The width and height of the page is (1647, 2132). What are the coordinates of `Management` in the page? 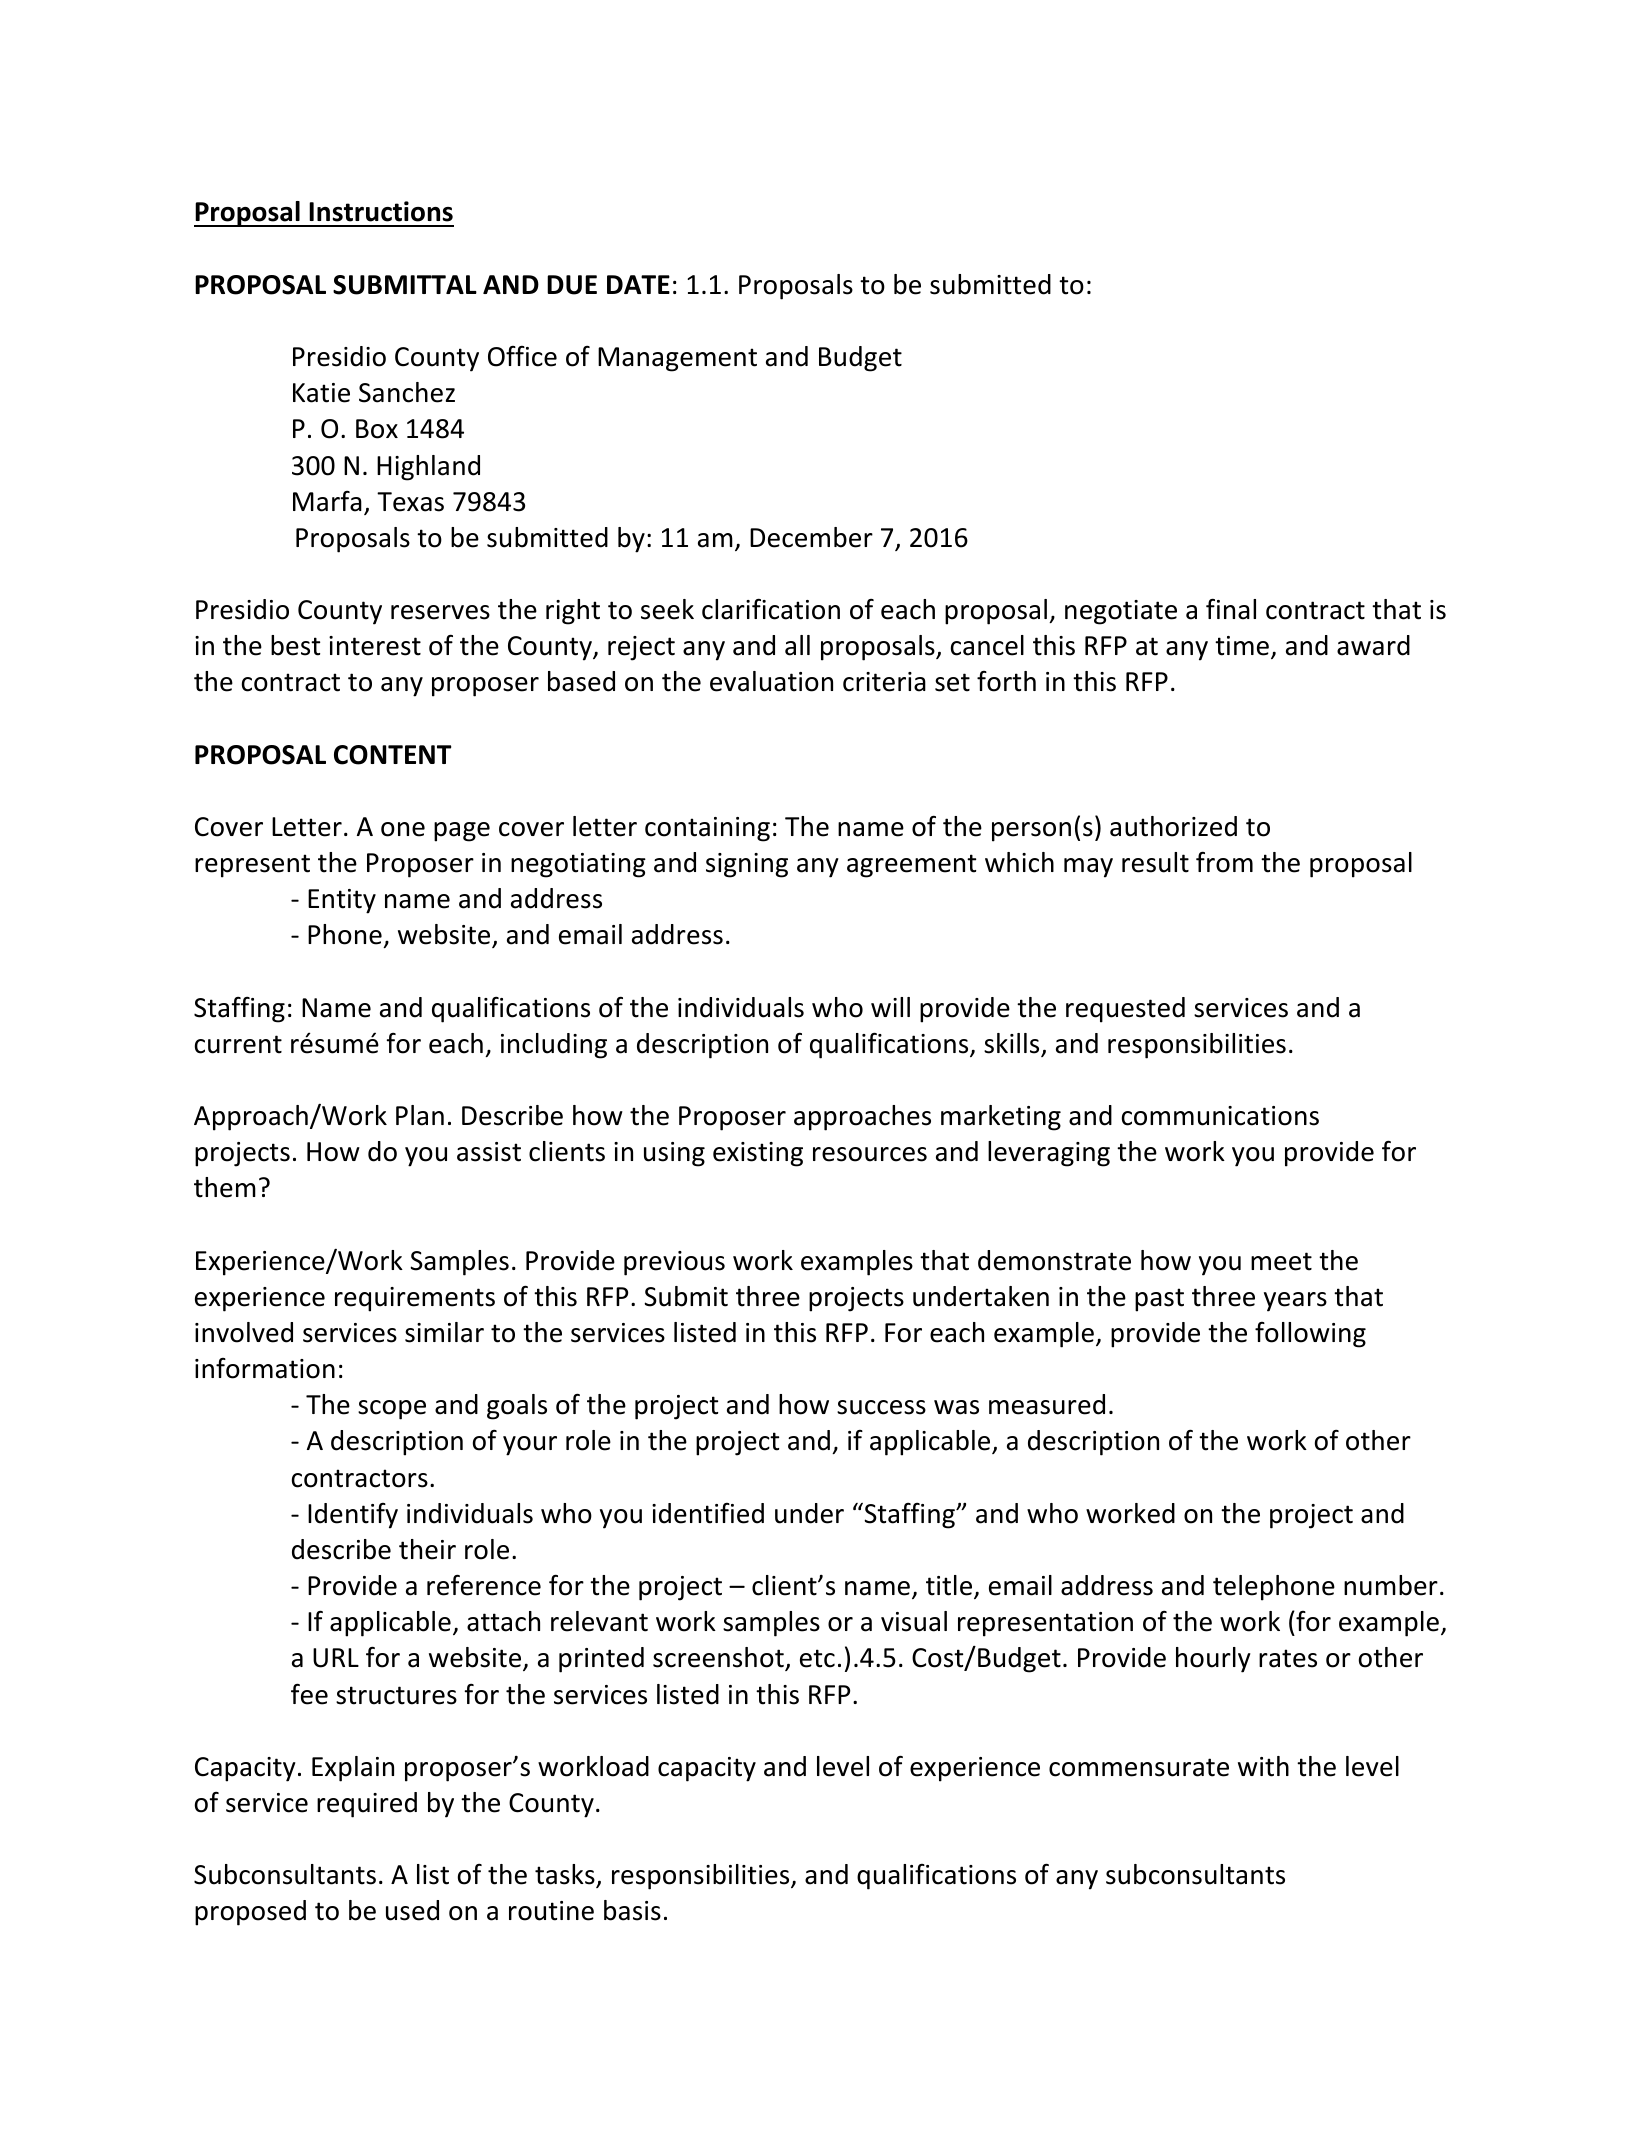 It's located at (677, 359).
